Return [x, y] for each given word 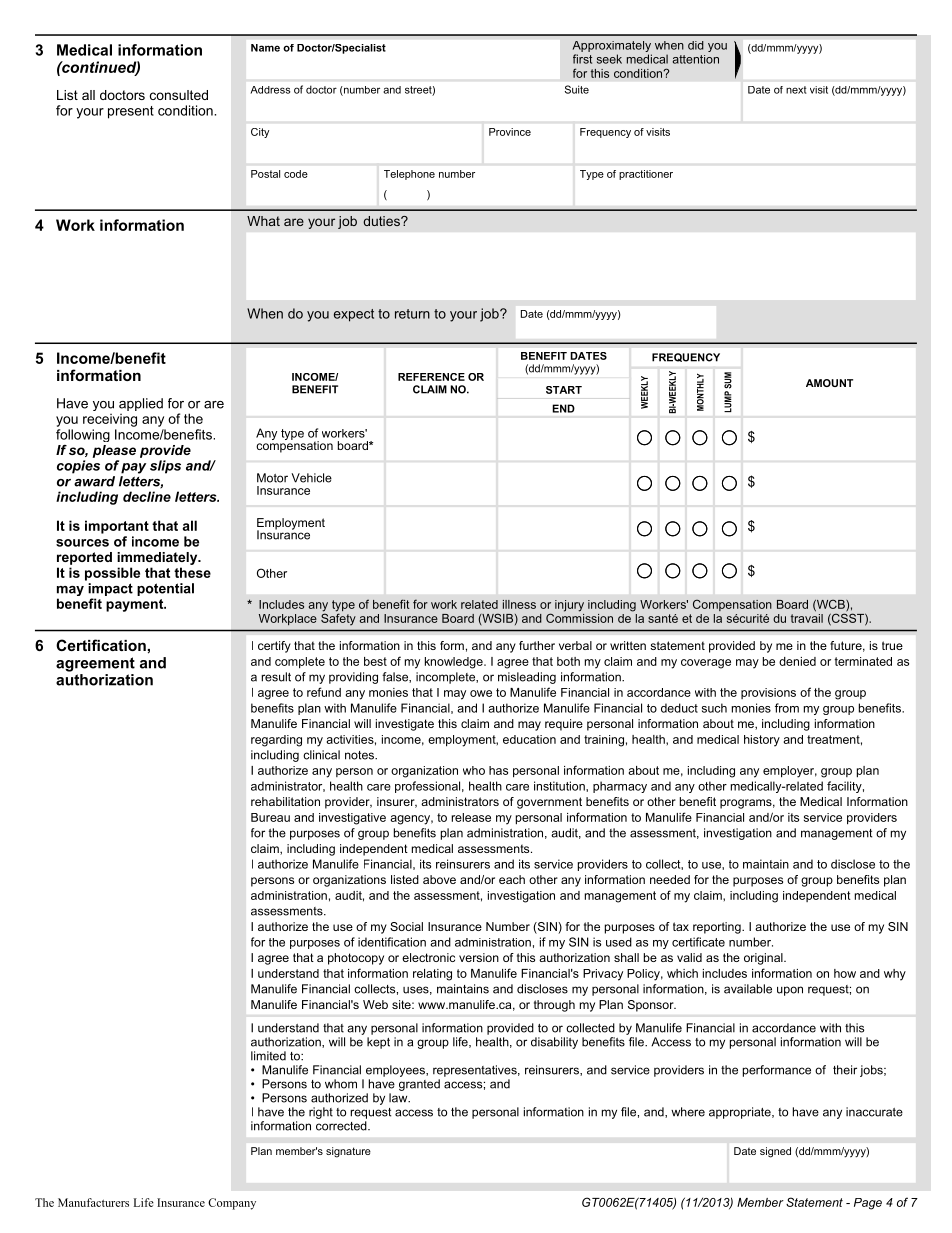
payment [136, 605]
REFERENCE [431, 377]
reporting [718, 928]
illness [519, 604]
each [512, 879]
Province [510, 132]
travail [807, 617]
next [796, 90]
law [399, 1098]
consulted [179, 95]
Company [232, 1204]
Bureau [270, 817]
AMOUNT [829, 383]
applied [141, 404]
